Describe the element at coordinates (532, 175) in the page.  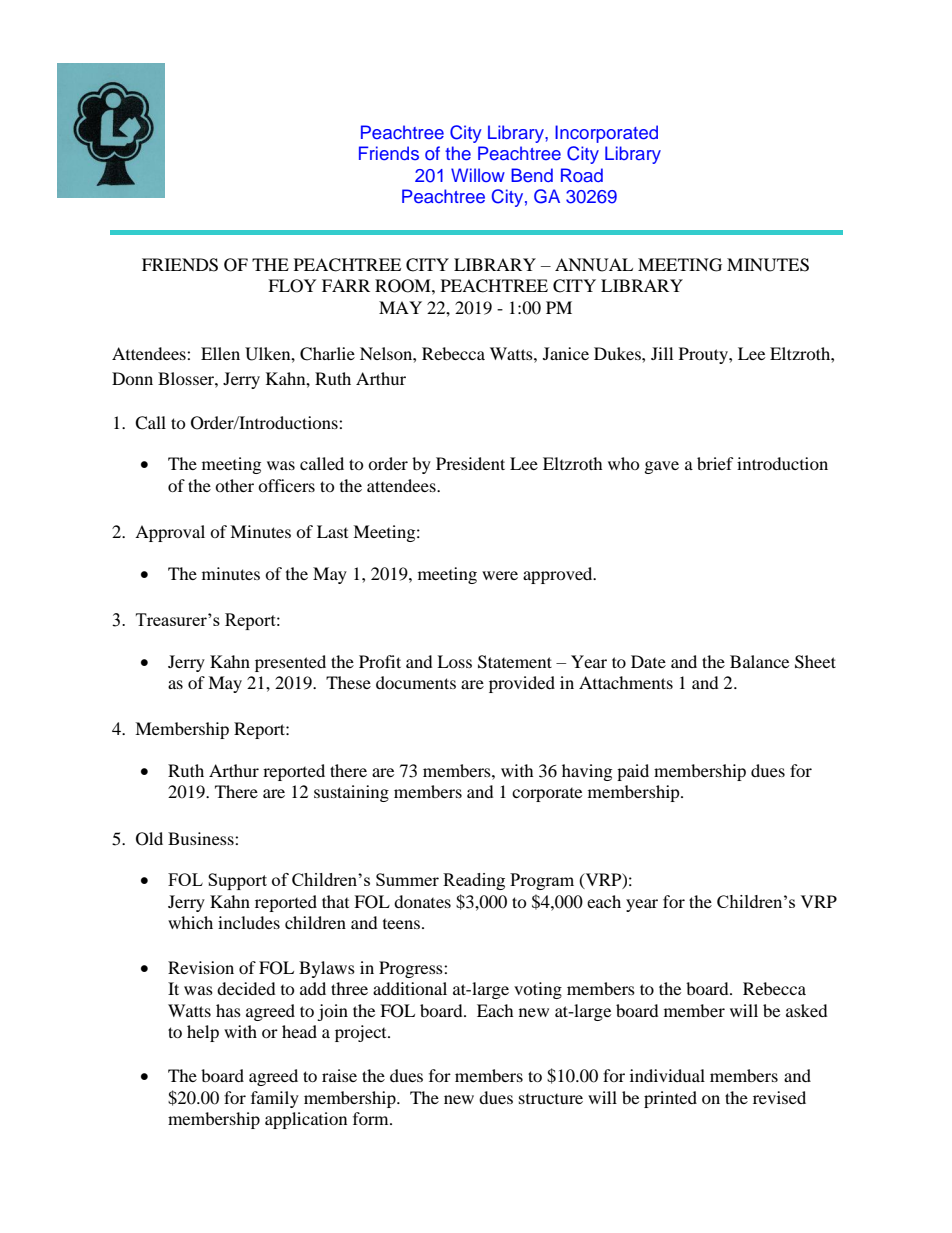
I see `Bend` at that location.
